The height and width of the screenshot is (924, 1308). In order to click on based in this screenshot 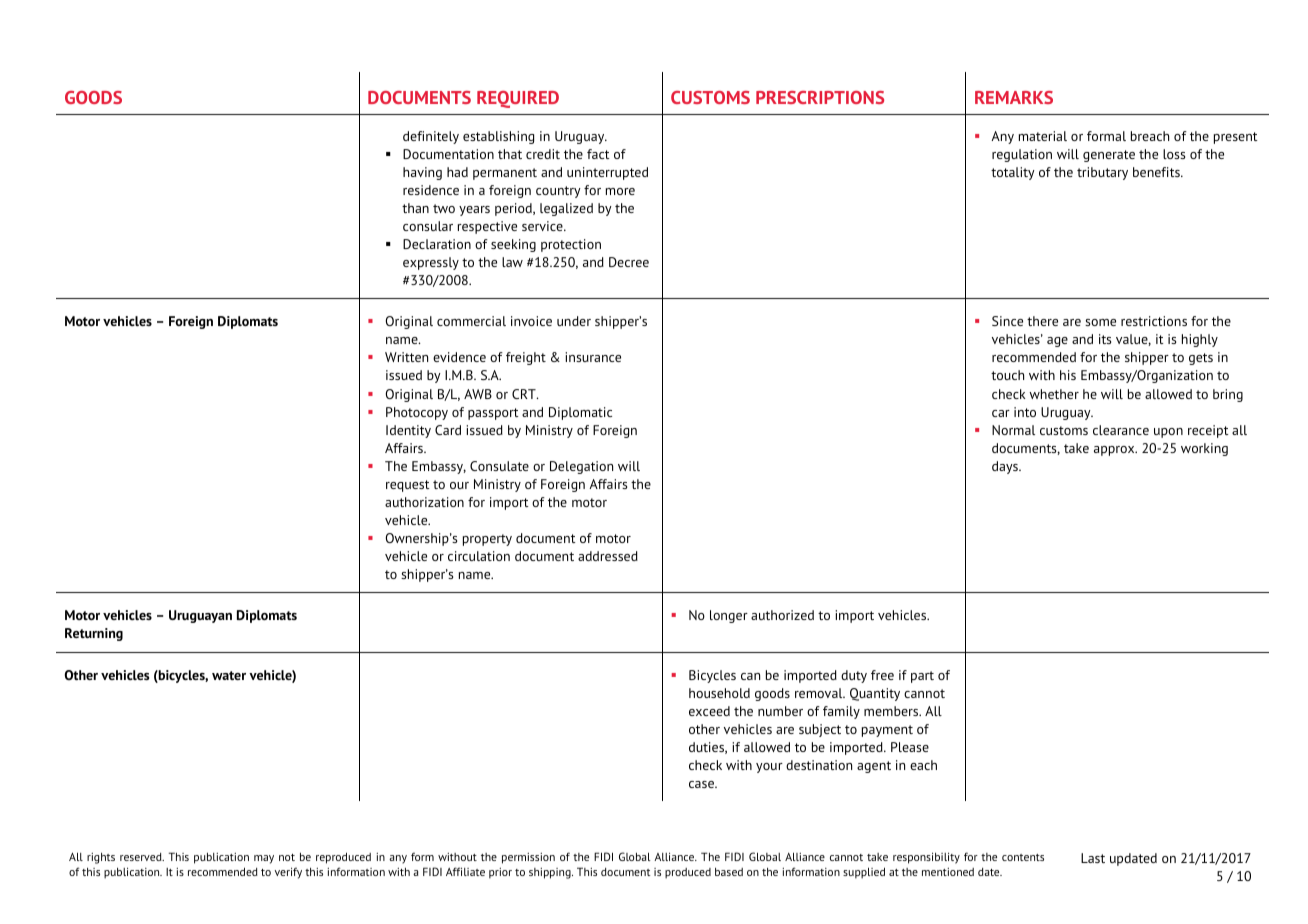, I will do `click(729, 872)`.
